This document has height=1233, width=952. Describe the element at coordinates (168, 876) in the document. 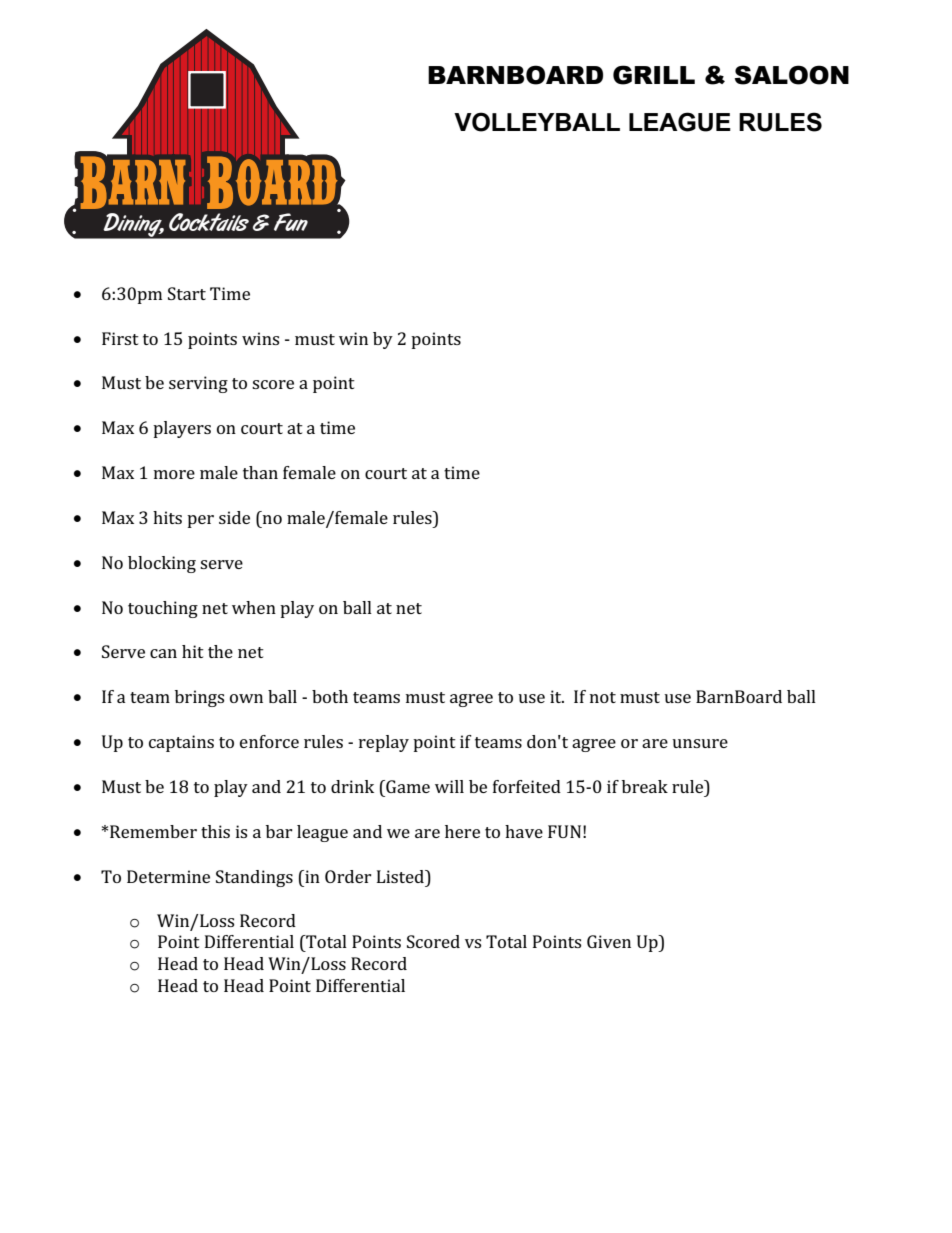

I see `Determine` at that location.
